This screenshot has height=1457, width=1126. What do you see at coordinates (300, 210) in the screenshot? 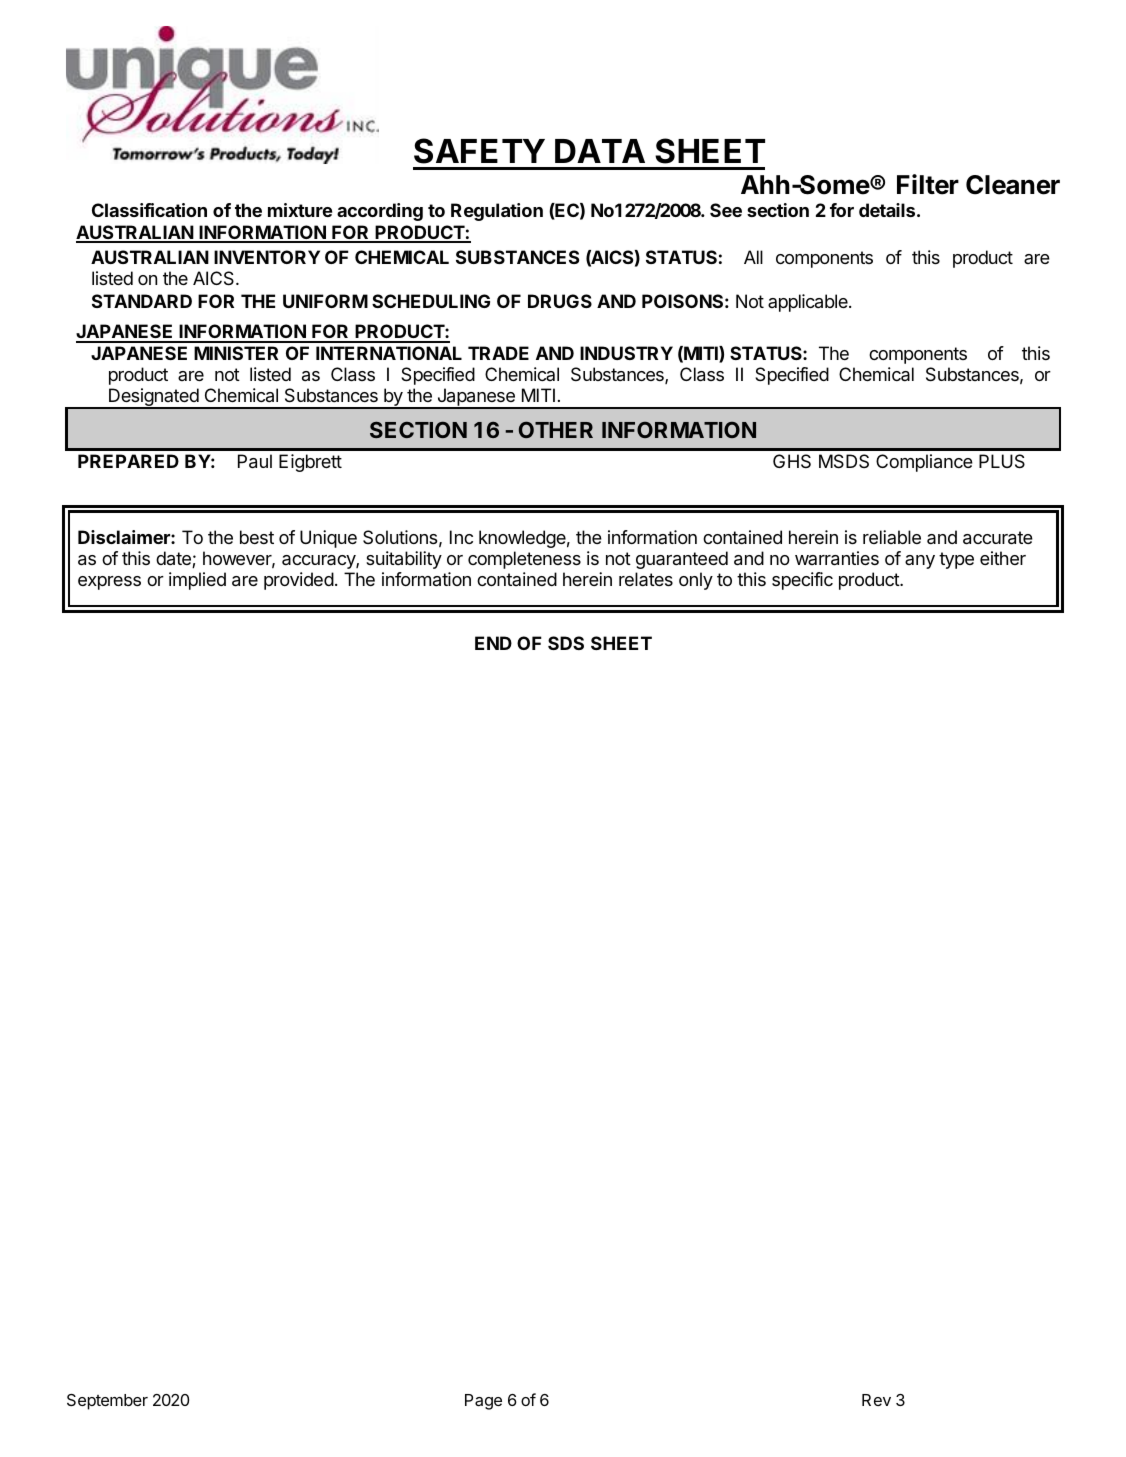
I see `mixture` at bounding box center [300, 210].
